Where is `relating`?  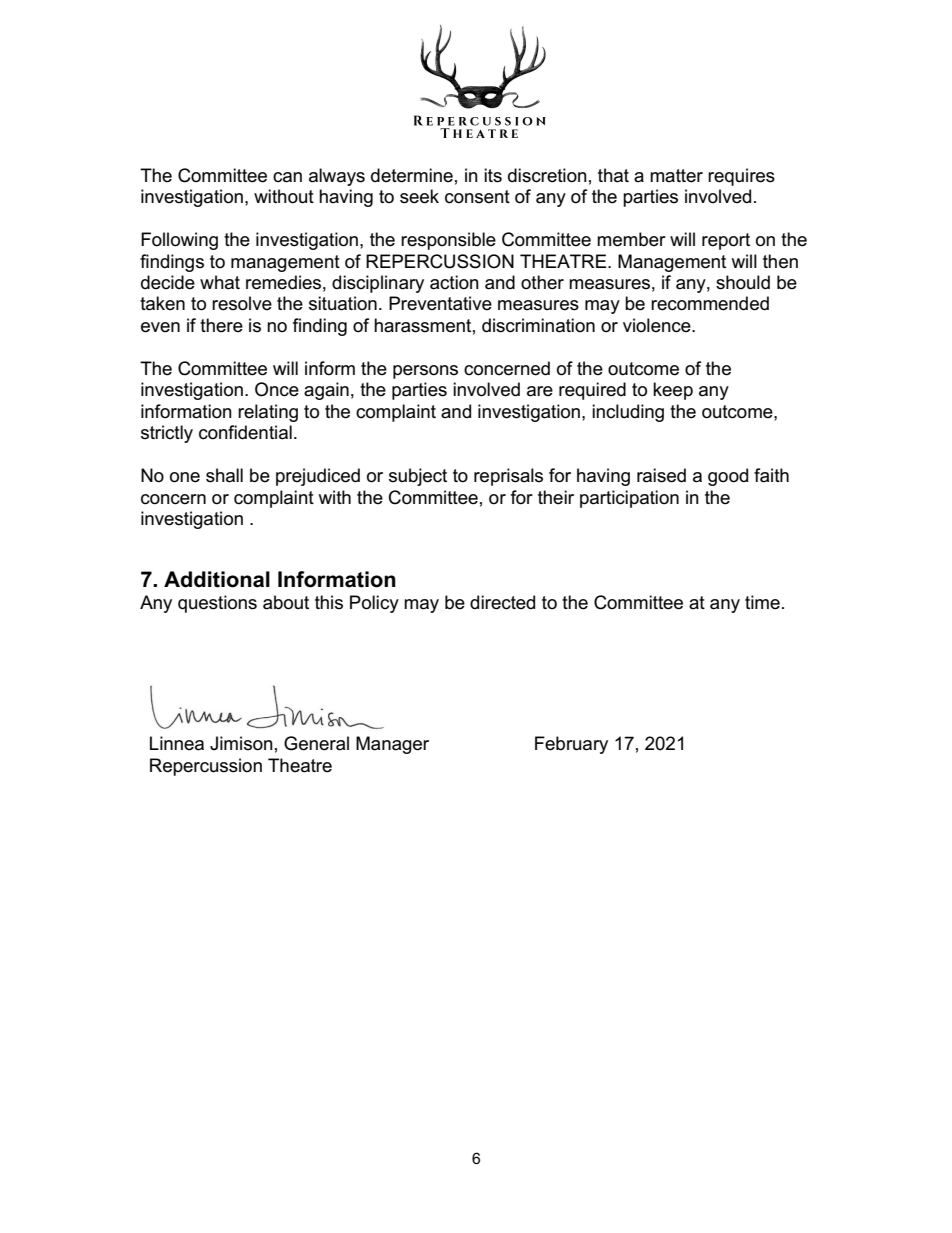
relating is located at coordinates (268, 413).
